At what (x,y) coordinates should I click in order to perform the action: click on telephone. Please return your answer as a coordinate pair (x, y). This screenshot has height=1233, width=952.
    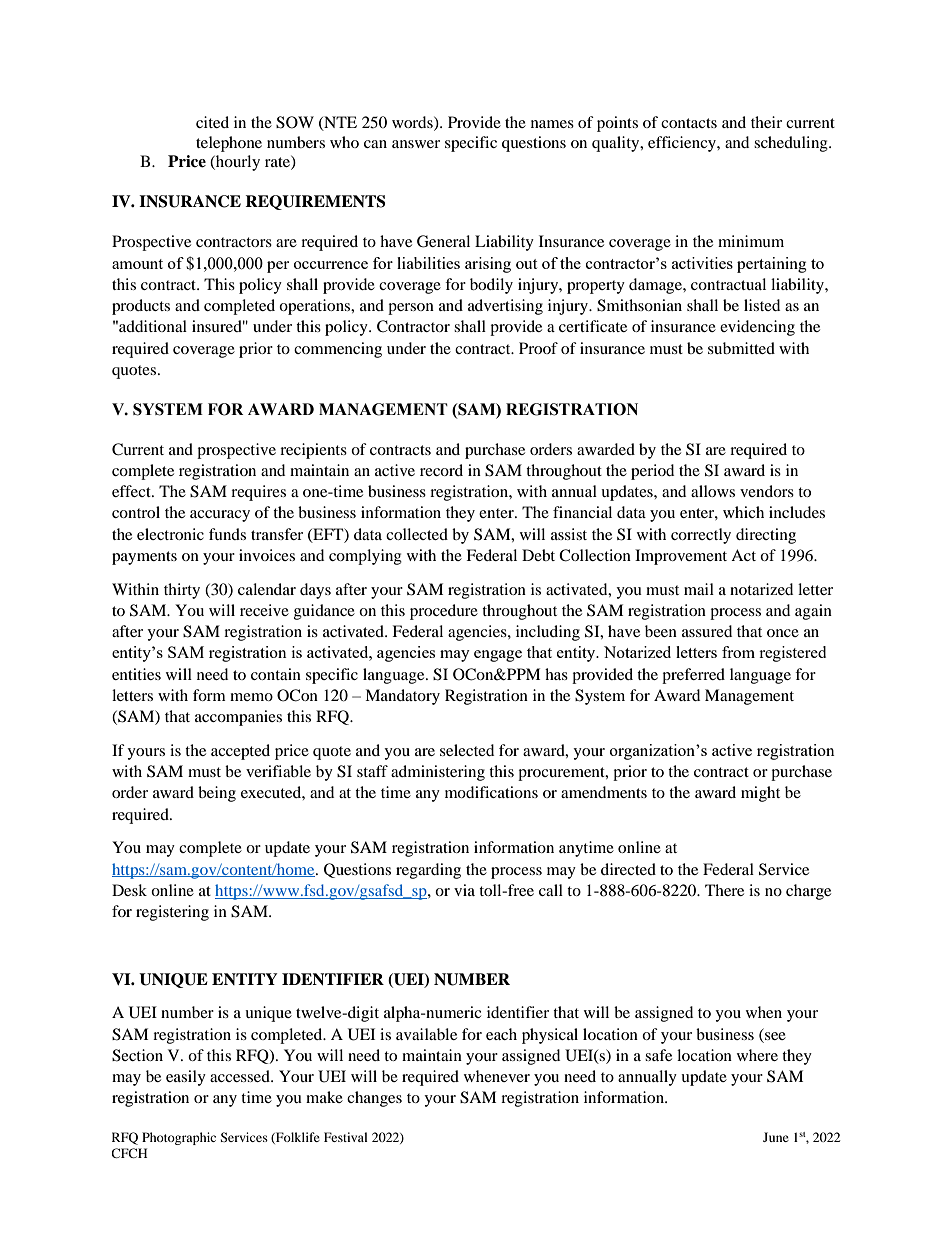
    Looking at the image, I should click on (229, 144).
